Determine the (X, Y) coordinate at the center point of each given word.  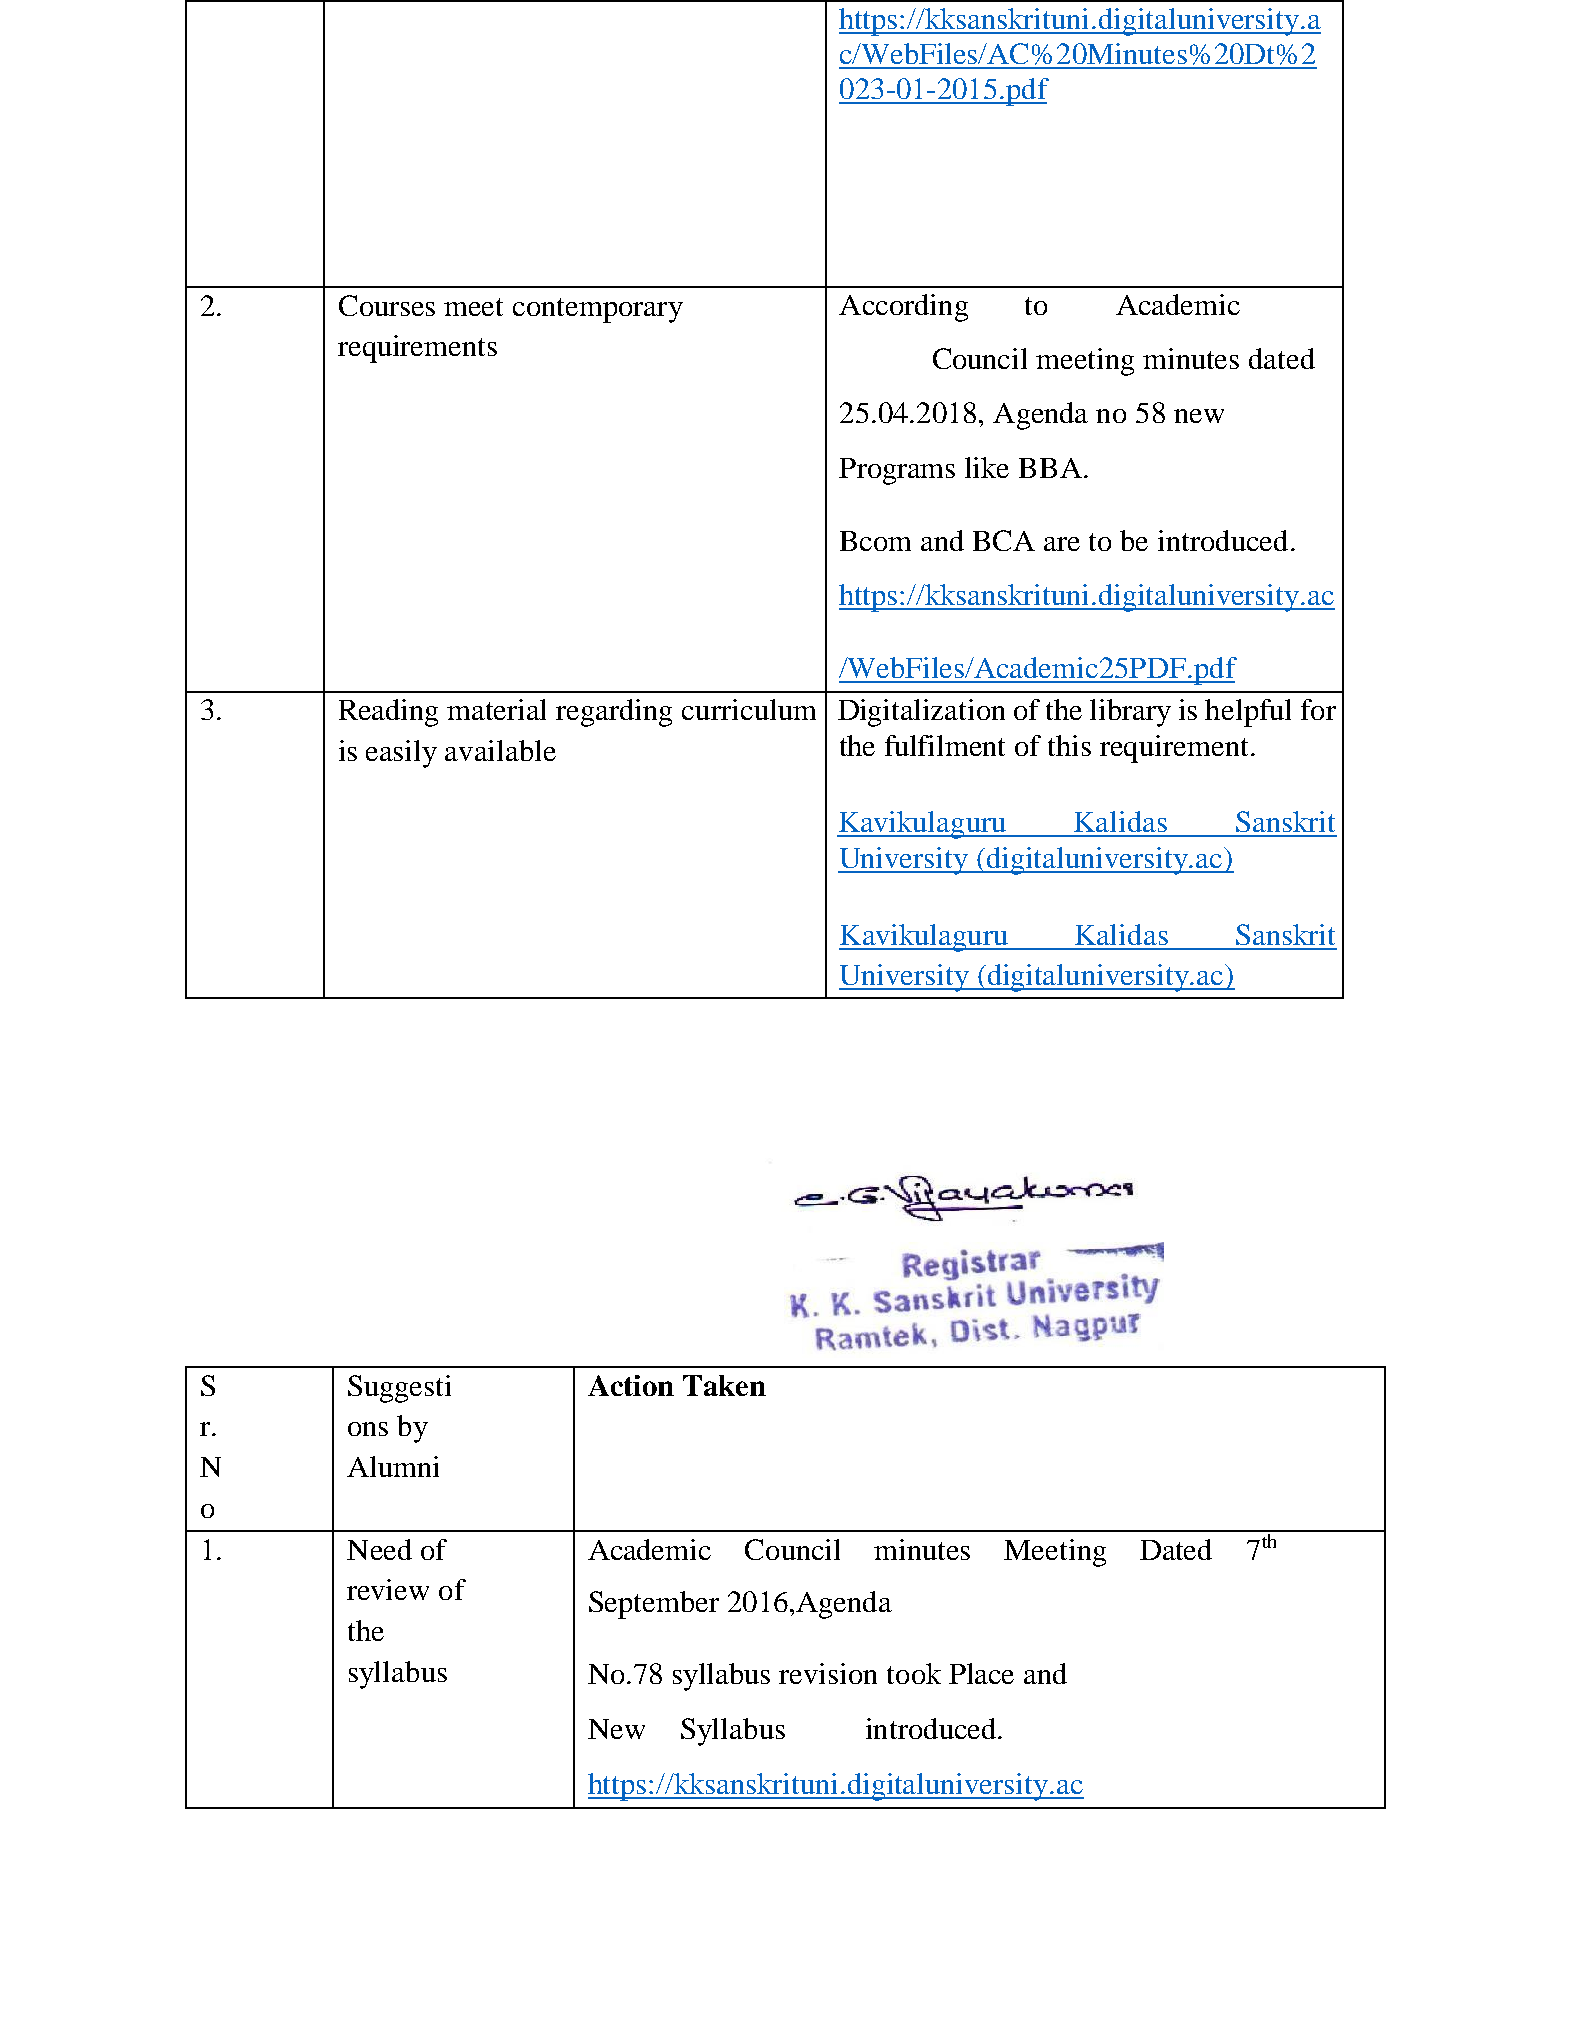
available (500, 750)
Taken (724, 1385)
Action (631, 1385)
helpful (1248, 713)
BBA (1050, 468)
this (1069, 745)
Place (981, 1673)
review (388, 1589)
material (496, 709)
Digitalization (921, 713)
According (903, 308)
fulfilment (945, 745)
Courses (387, 305)
